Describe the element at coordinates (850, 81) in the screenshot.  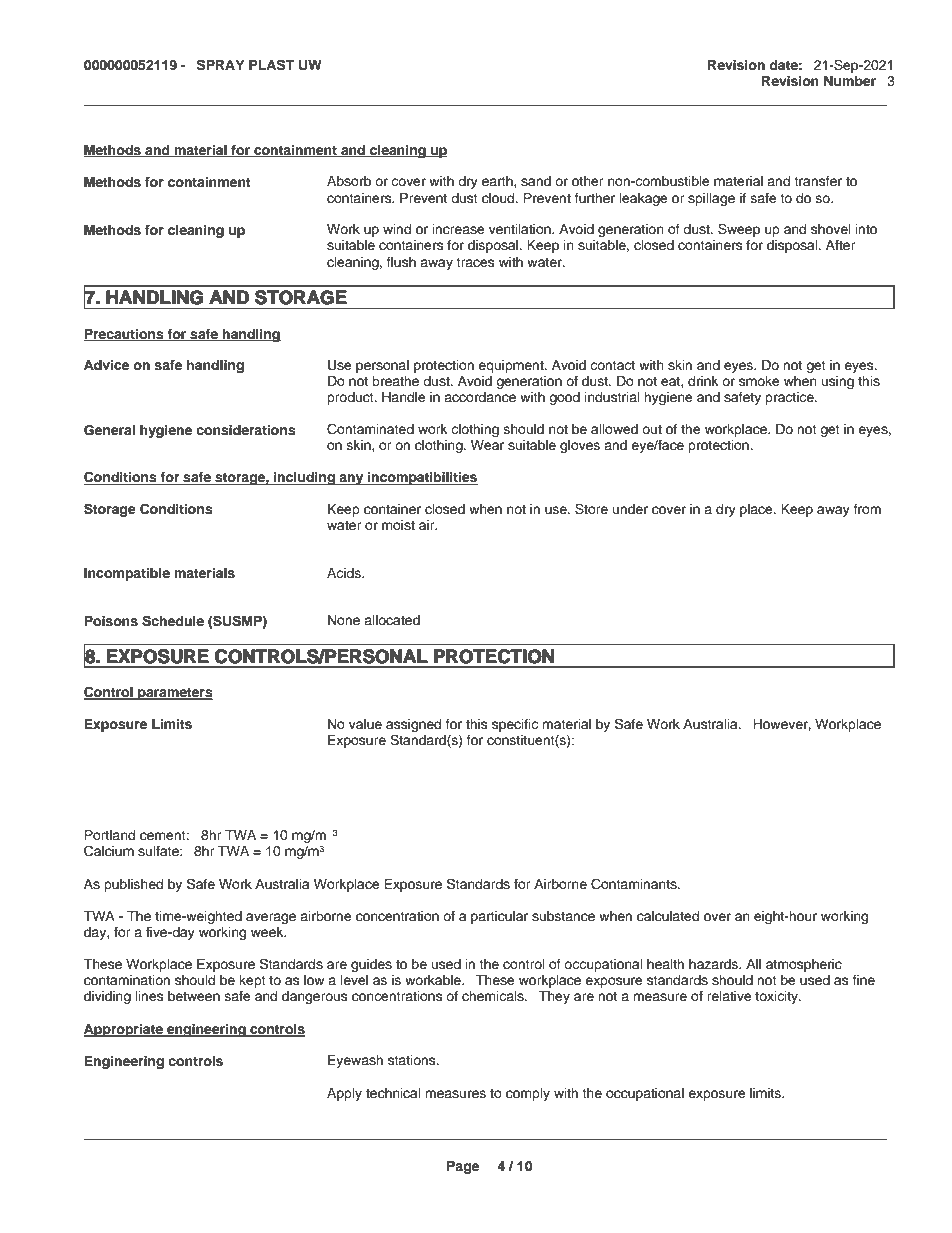
I see `Number` at that location.
